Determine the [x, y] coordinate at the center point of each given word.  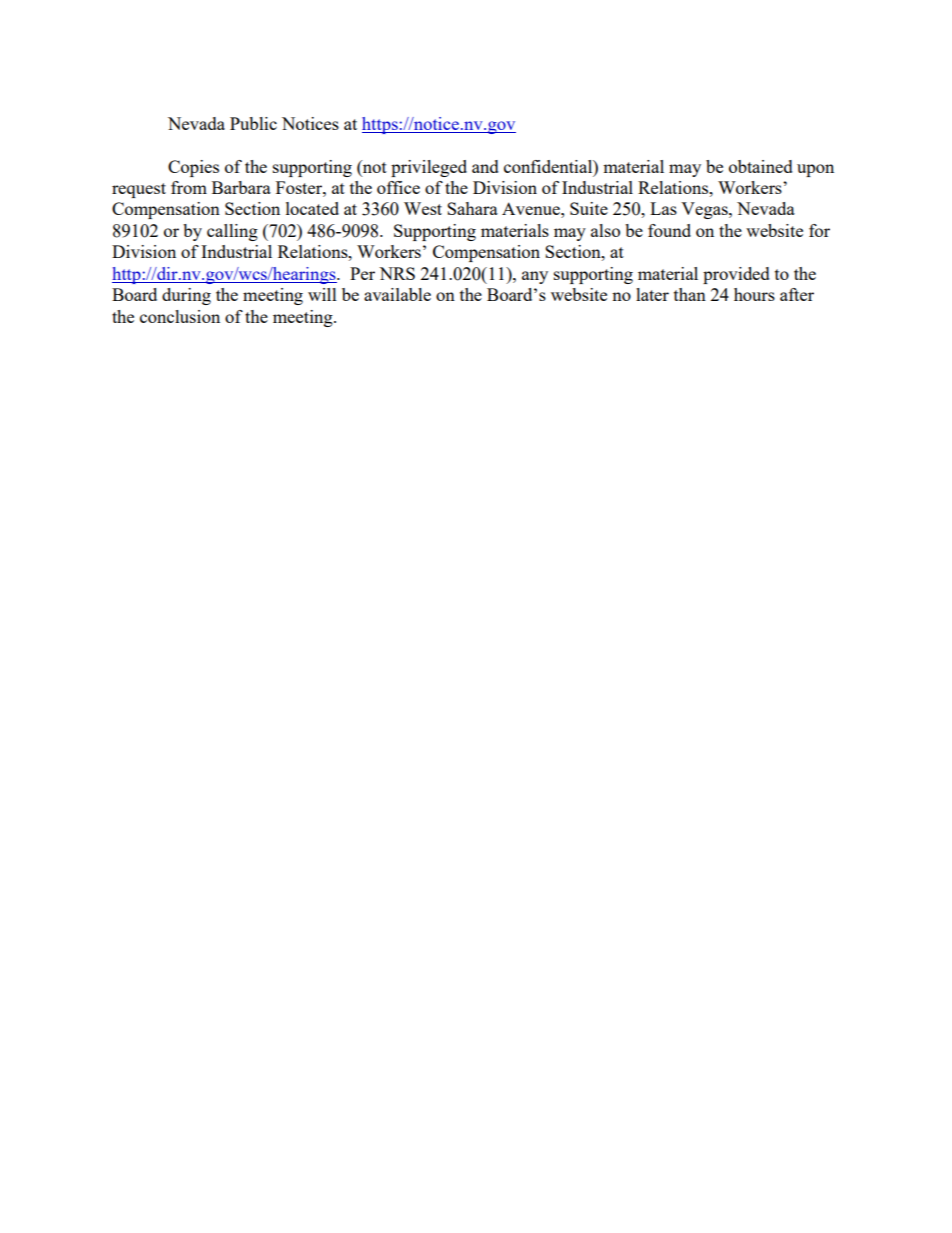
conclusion [180, 316]
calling [232, 232]
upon [815, 170]
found [669, 230]
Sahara [472, 208]
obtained [761, 166]
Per [362, 273]
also [605, 230]
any [535, 277]
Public [253, 123]
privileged [429, 168]
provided [736, 275]
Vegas [705, 210]
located [312, 208]
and [485, 166]
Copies [193, 168]
